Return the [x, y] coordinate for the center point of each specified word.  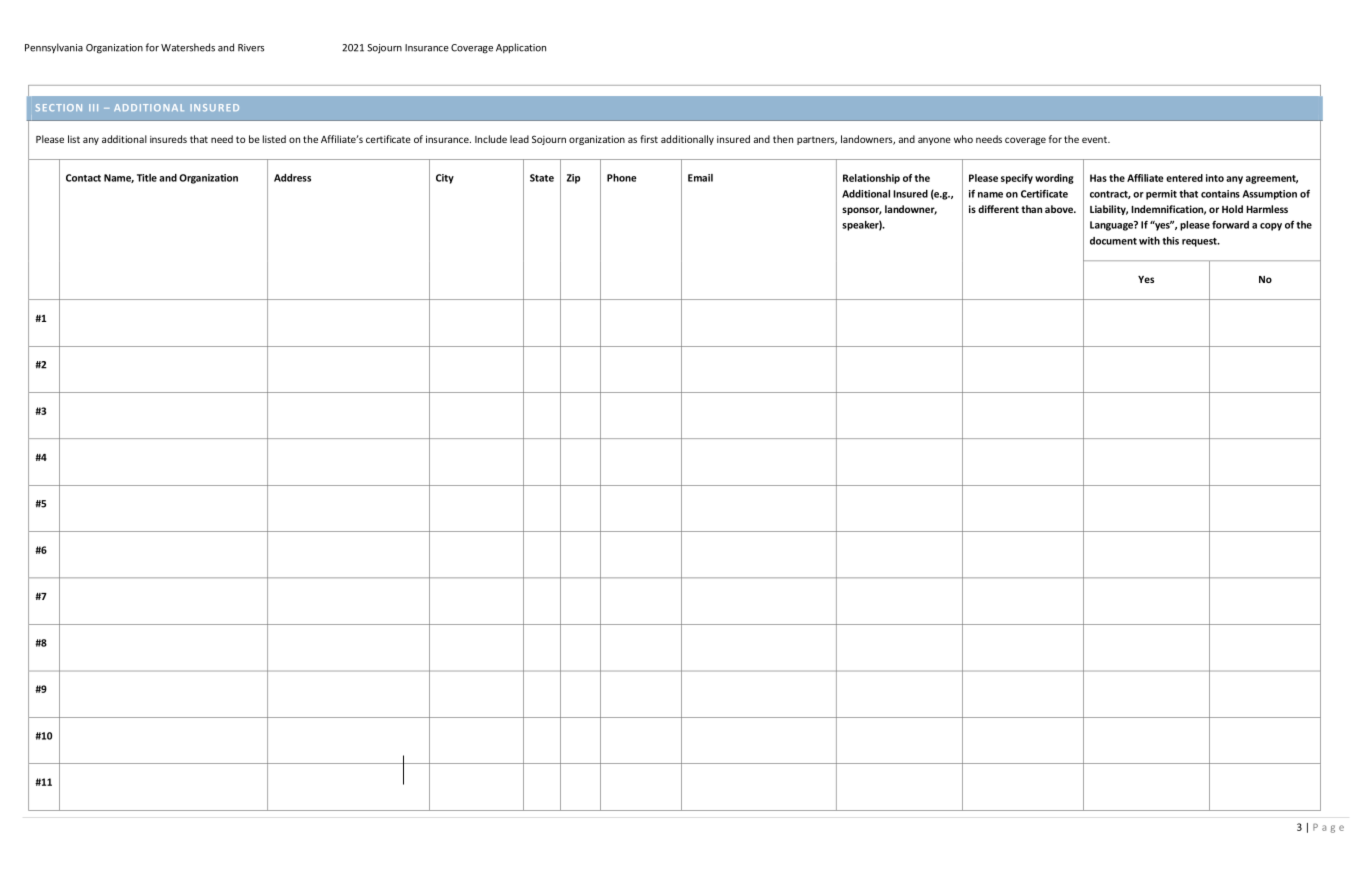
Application [521, 48]
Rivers [251, 48]
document [1113, 241]
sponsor [862, 211]
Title [147, 178]
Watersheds [188, 47]
